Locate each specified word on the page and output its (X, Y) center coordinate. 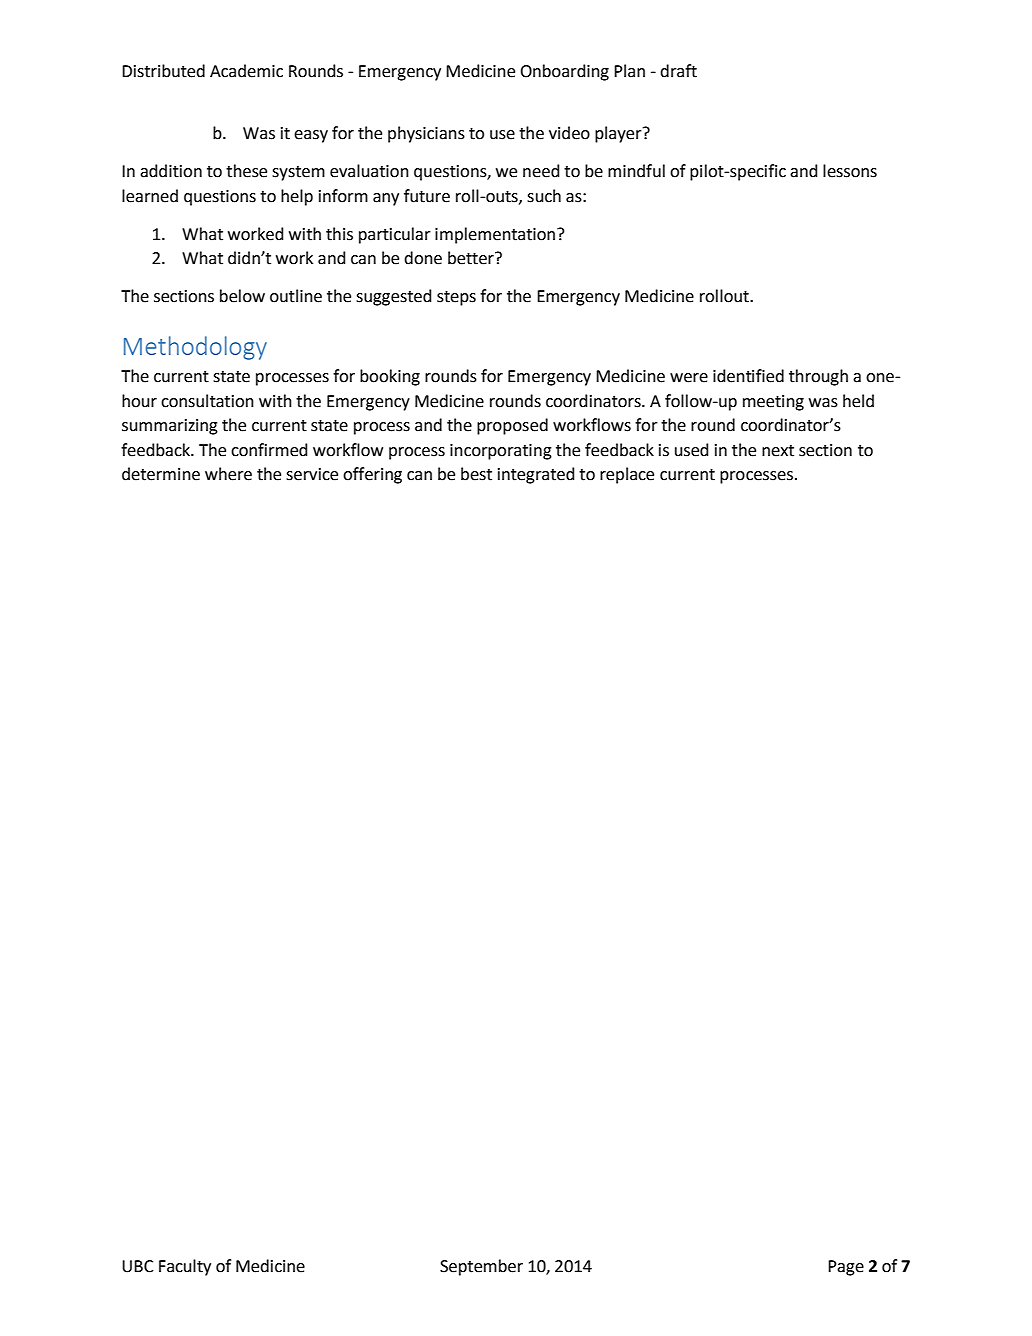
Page (846, 1268)
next (778, 451)
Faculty (185, 1267)
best (476, 474)
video (569, 133)
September (481, 1267)
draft (678, 71)
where (228, 474)
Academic (246, 71)
